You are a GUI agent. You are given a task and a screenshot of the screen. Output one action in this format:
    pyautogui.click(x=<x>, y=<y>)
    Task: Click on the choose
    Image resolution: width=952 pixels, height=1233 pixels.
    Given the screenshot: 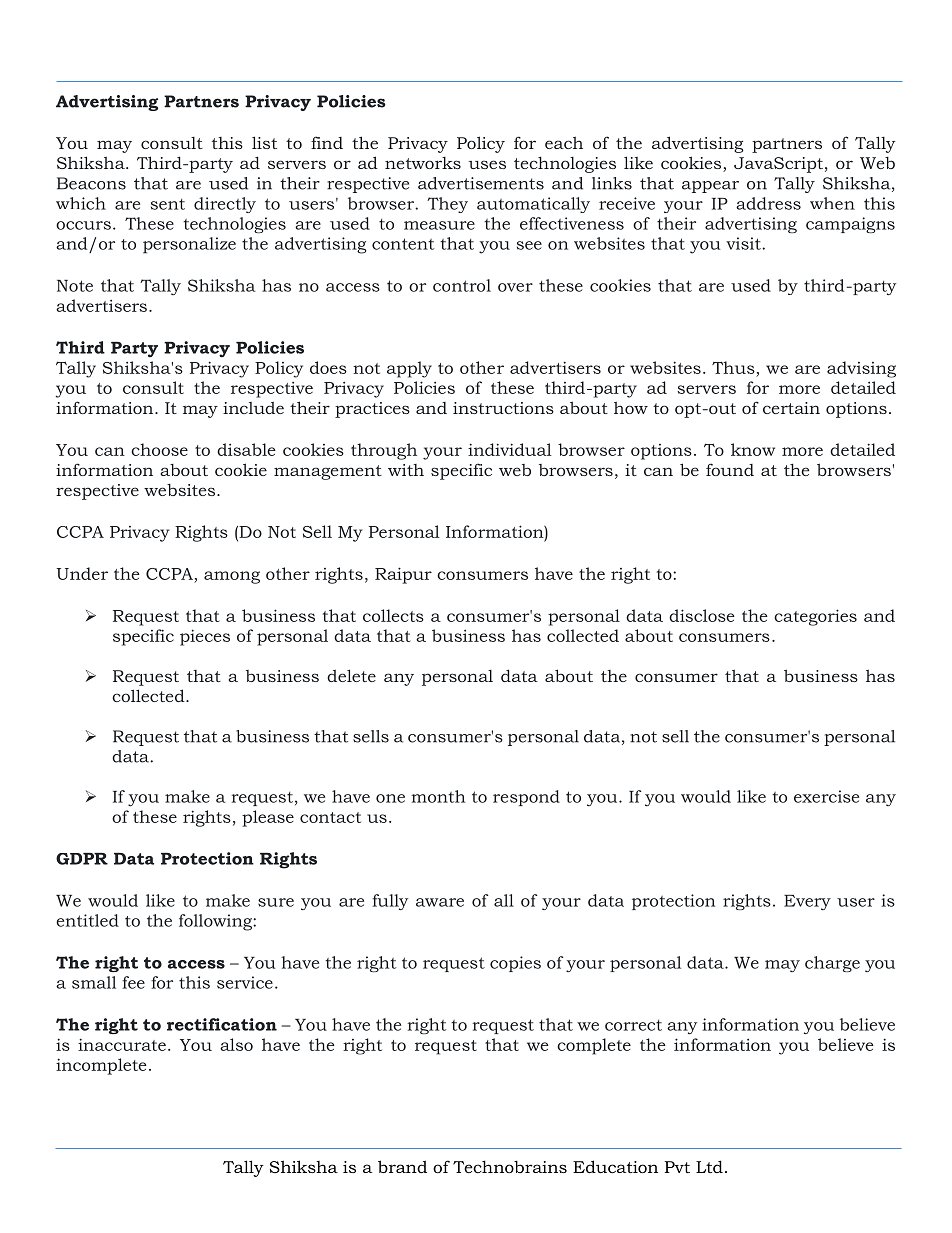 What is the action you would take?
    pyautogui.click(x=159, y=449)
